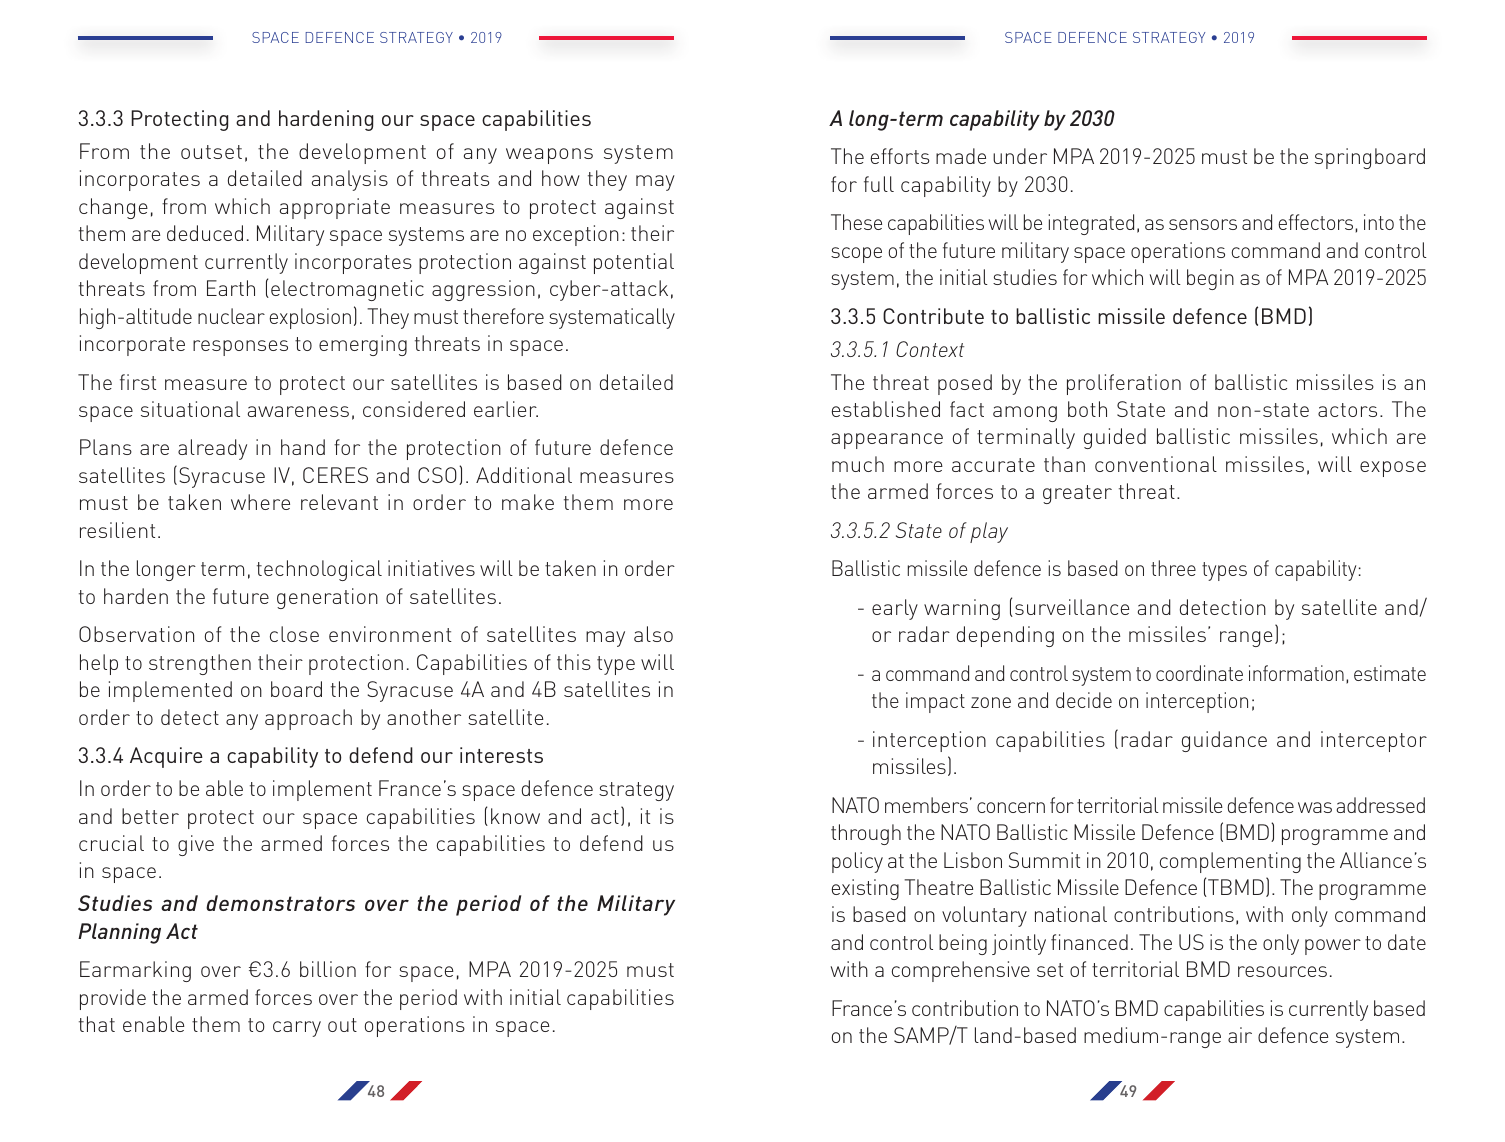 The image size is (1505, 1142). I want to click on comprehensive, so click(961, 971).
